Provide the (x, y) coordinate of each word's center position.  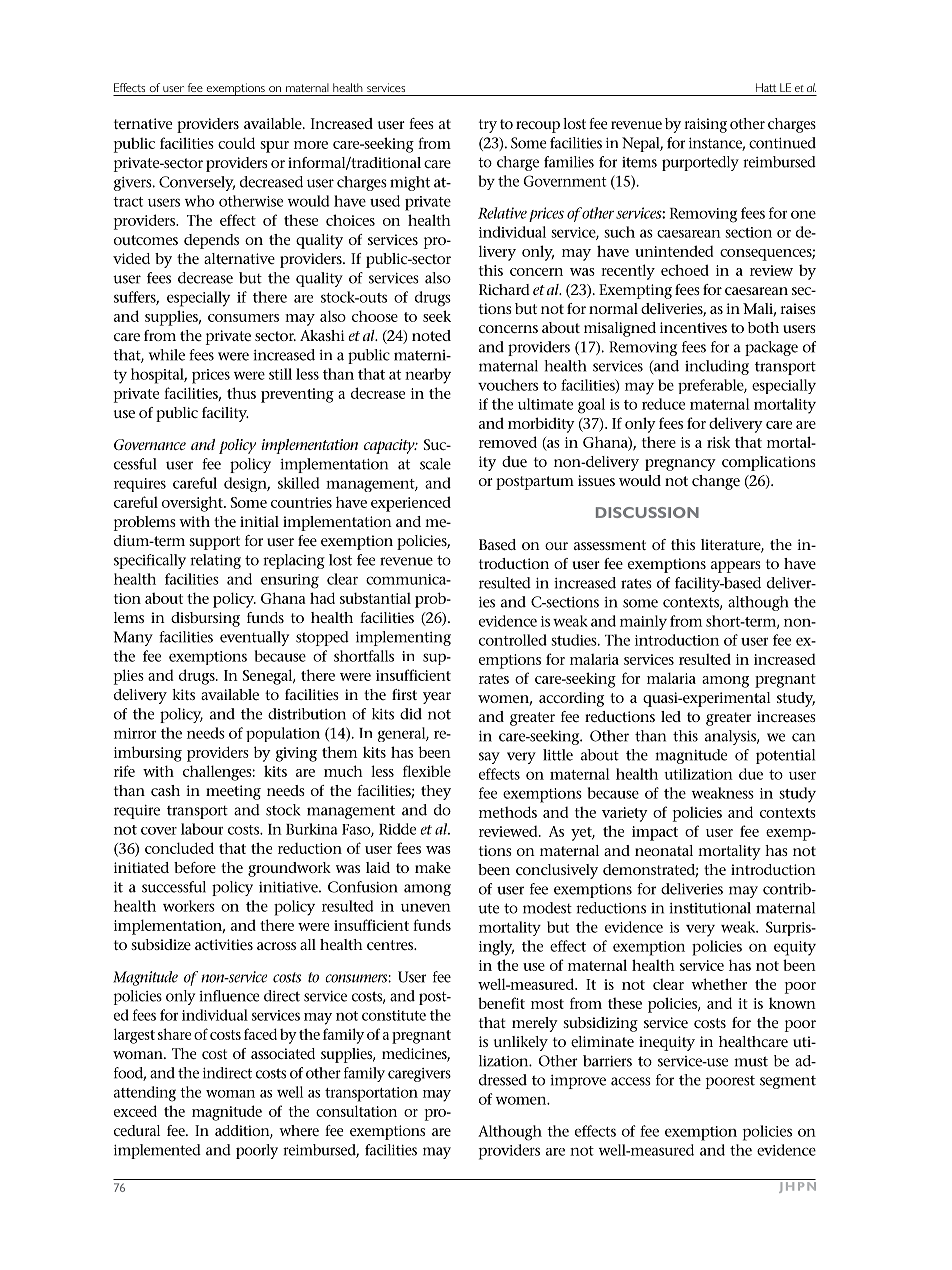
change (716, 482)
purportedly (700, 163)
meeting (233, 792)
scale (435, 464)
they (436, 792)
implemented (157, 1151)
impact (655, 833)
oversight (193, 504)
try (488, 126)
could (236, 143)
